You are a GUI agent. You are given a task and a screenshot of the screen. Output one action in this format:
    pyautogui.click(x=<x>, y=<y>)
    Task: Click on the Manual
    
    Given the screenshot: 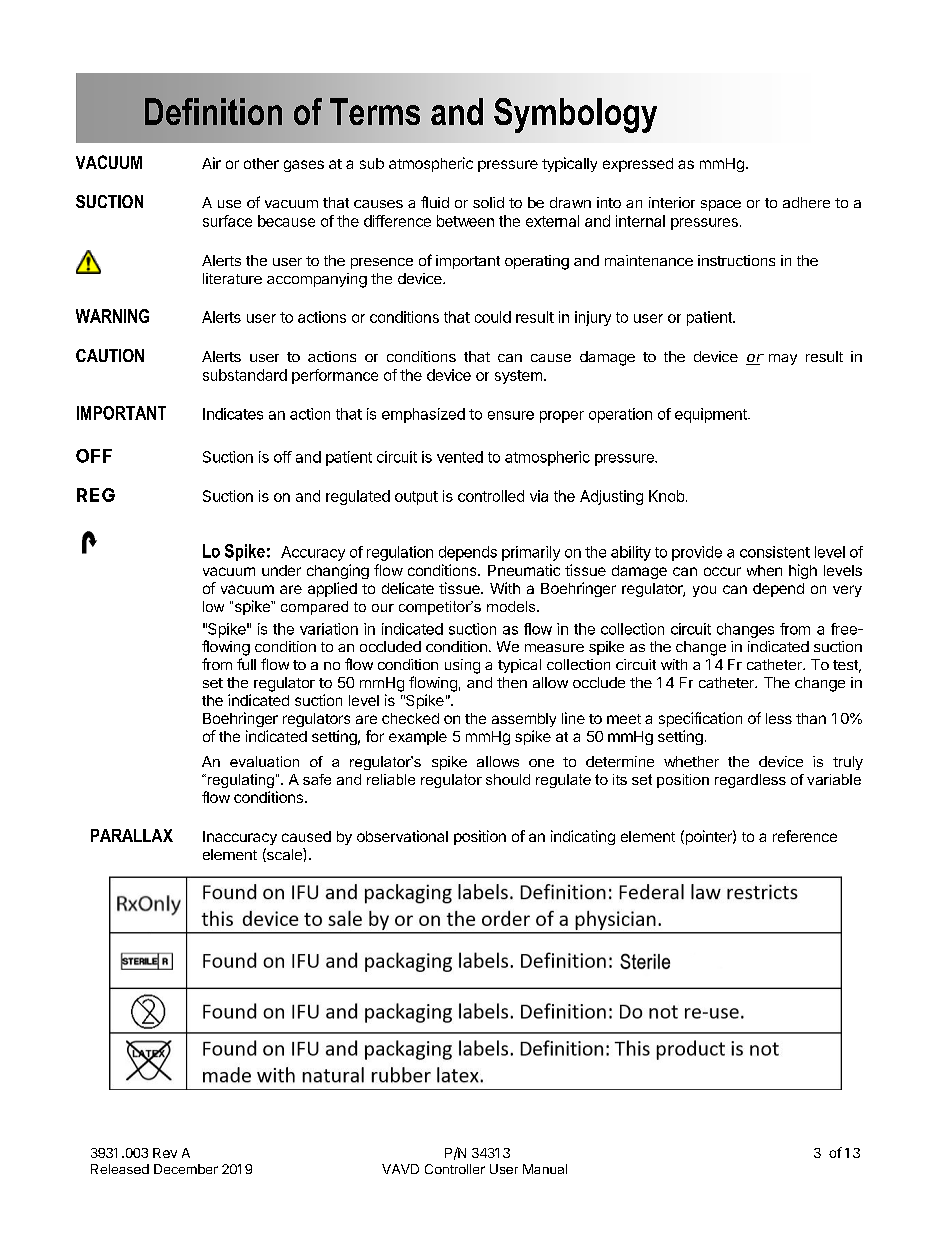 What is the action you would take?
    pyautogui.click(x=545, y=1169)
